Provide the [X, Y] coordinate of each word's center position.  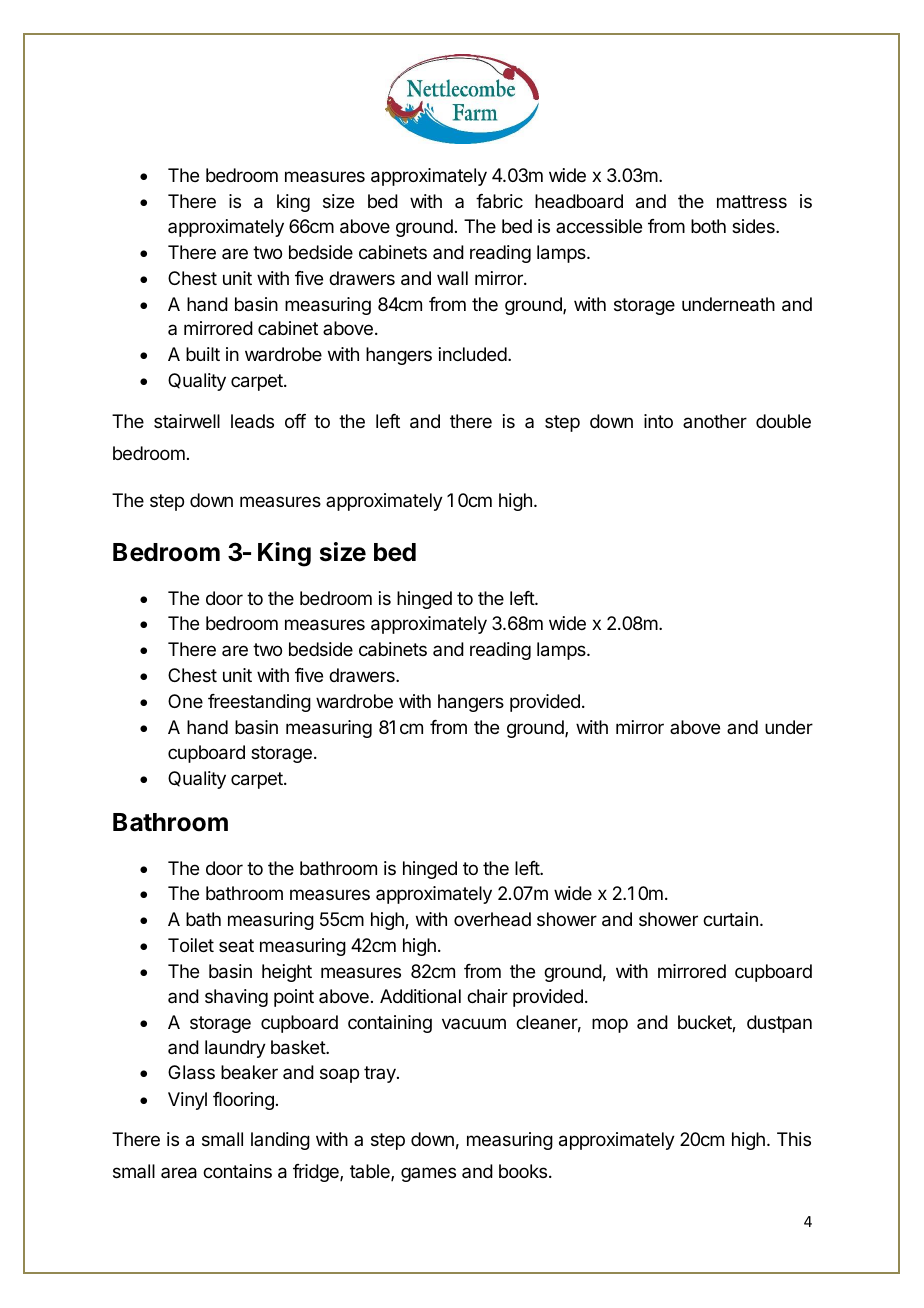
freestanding [259, 703]
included [473, 354]
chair [487, 996]
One [185, 701]
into [658, 421]
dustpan [779, 1024]
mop [610, 1025]
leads [252, 421]
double [783, 421]
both [708, 226]
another [715, 421]
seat [236, 946]
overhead [492, 919]
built [203, 354]
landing [280, 1141]
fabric [499, 201]
